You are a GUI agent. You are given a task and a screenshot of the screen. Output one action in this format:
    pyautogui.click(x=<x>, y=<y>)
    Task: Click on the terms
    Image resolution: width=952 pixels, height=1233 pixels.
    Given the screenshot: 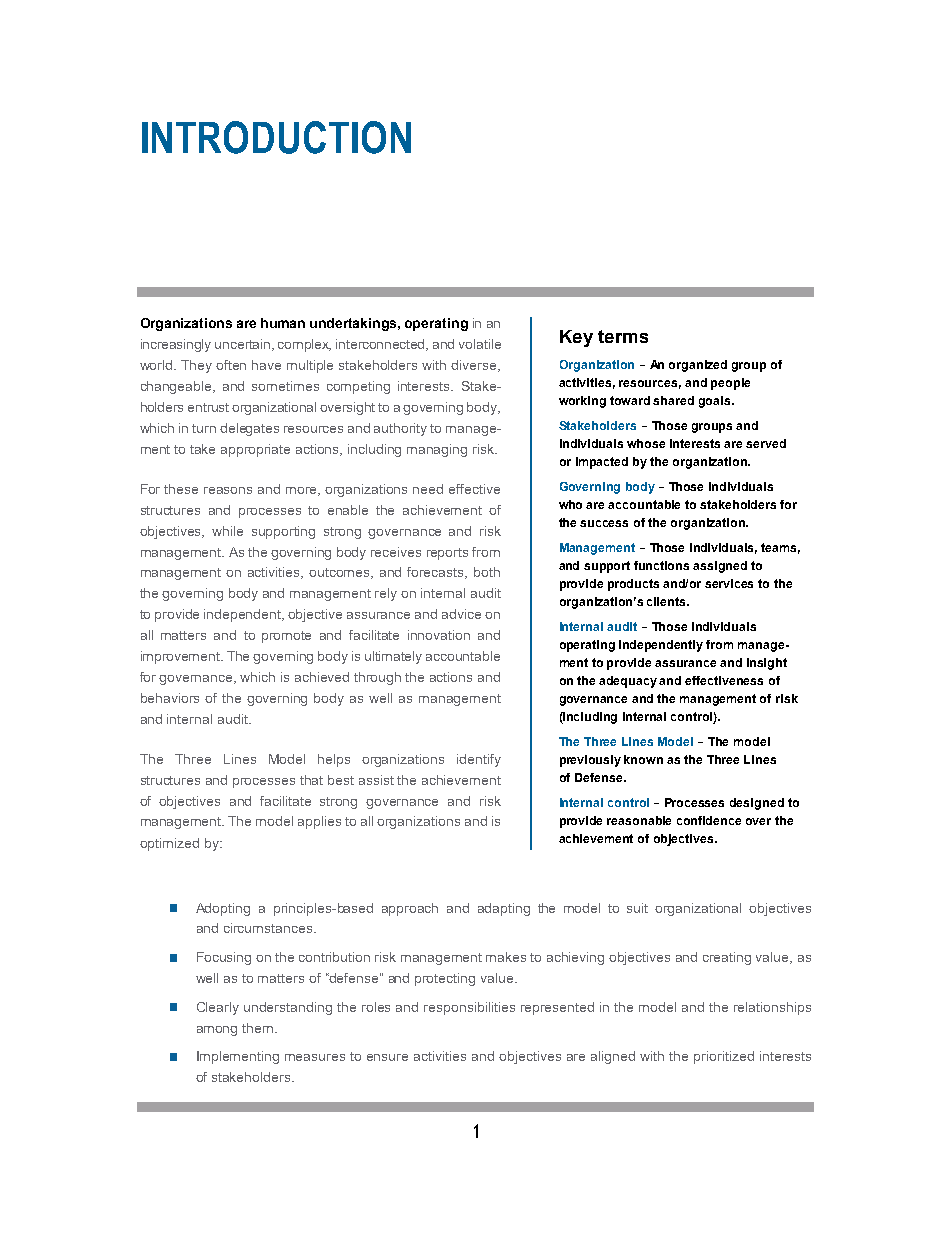 What is the action you would take?
    pyautogui.click(x=623, y=336)
